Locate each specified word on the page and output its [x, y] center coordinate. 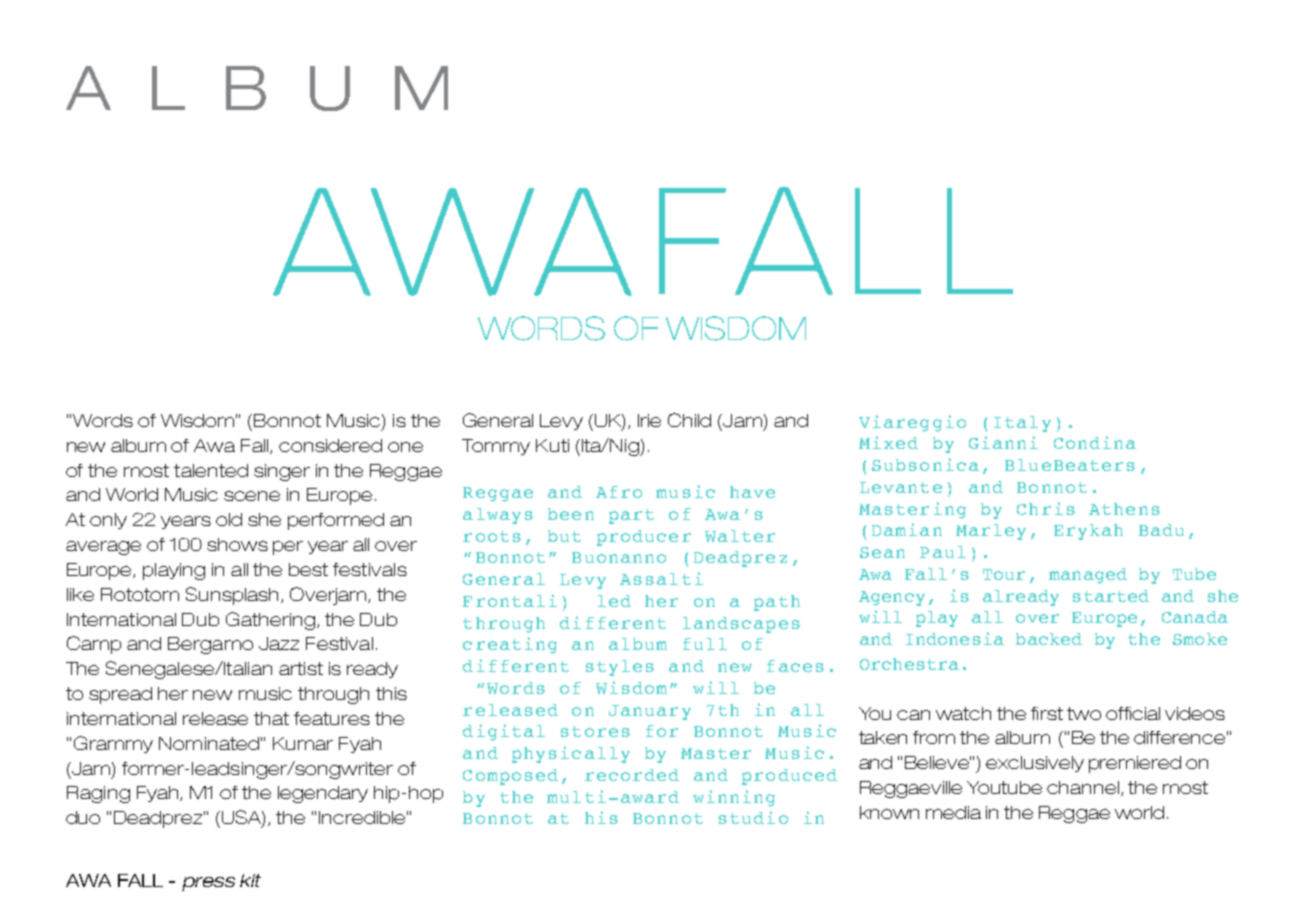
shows [237, 544]
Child [689, 420]
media [953, 812]
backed [1049, 639]
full [705, 644]
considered [330, 445]
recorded [632, 775]
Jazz [279, 643]
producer [644, 538]
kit [250, 880]
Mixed [888, 442]
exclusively [1035, 764]
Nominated [209, 743]
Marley [991, 532]
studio [753, 817]
